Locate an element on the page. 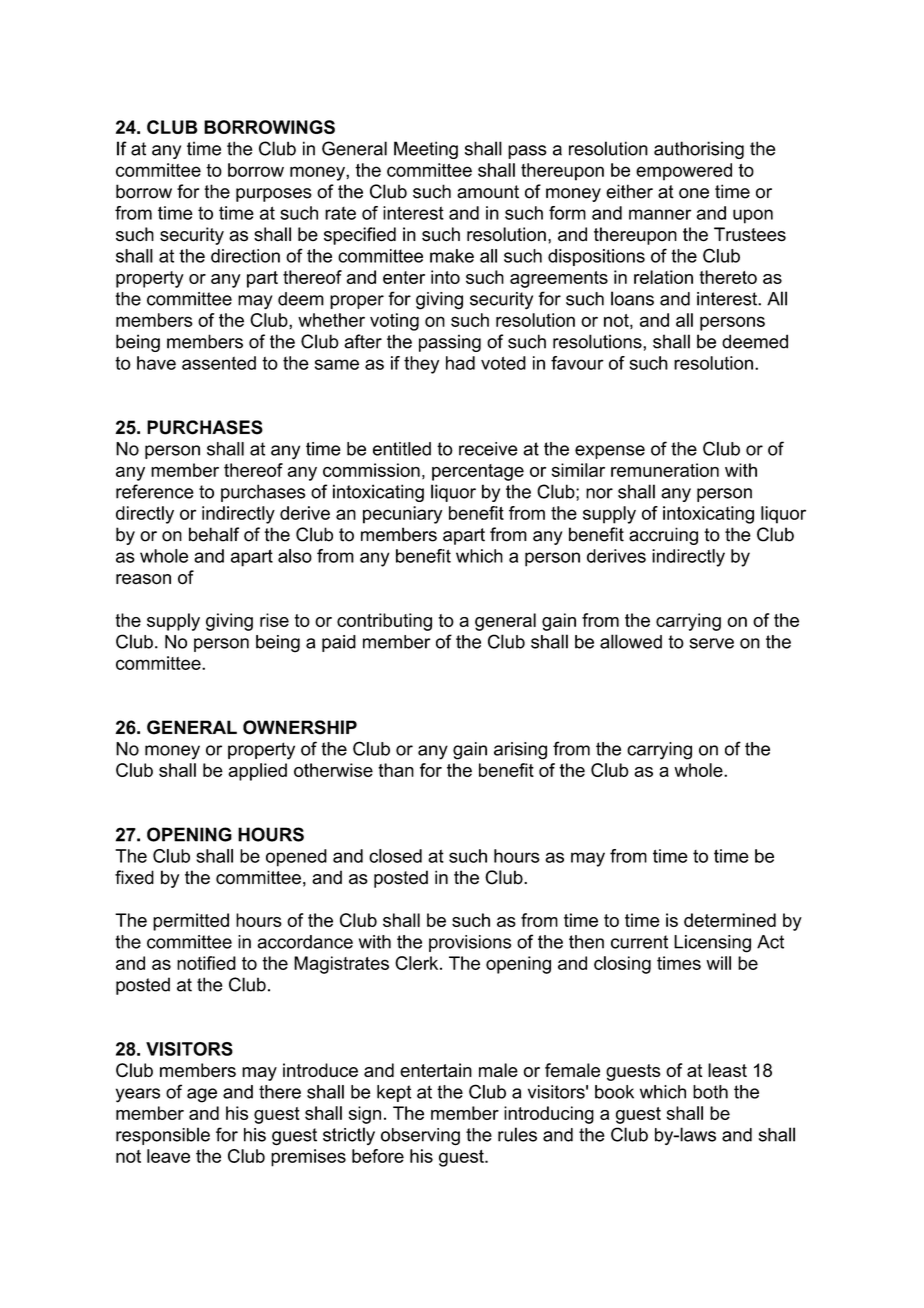 This page has height=1308, width=924. contributing is located at coordinates (384, 622).
